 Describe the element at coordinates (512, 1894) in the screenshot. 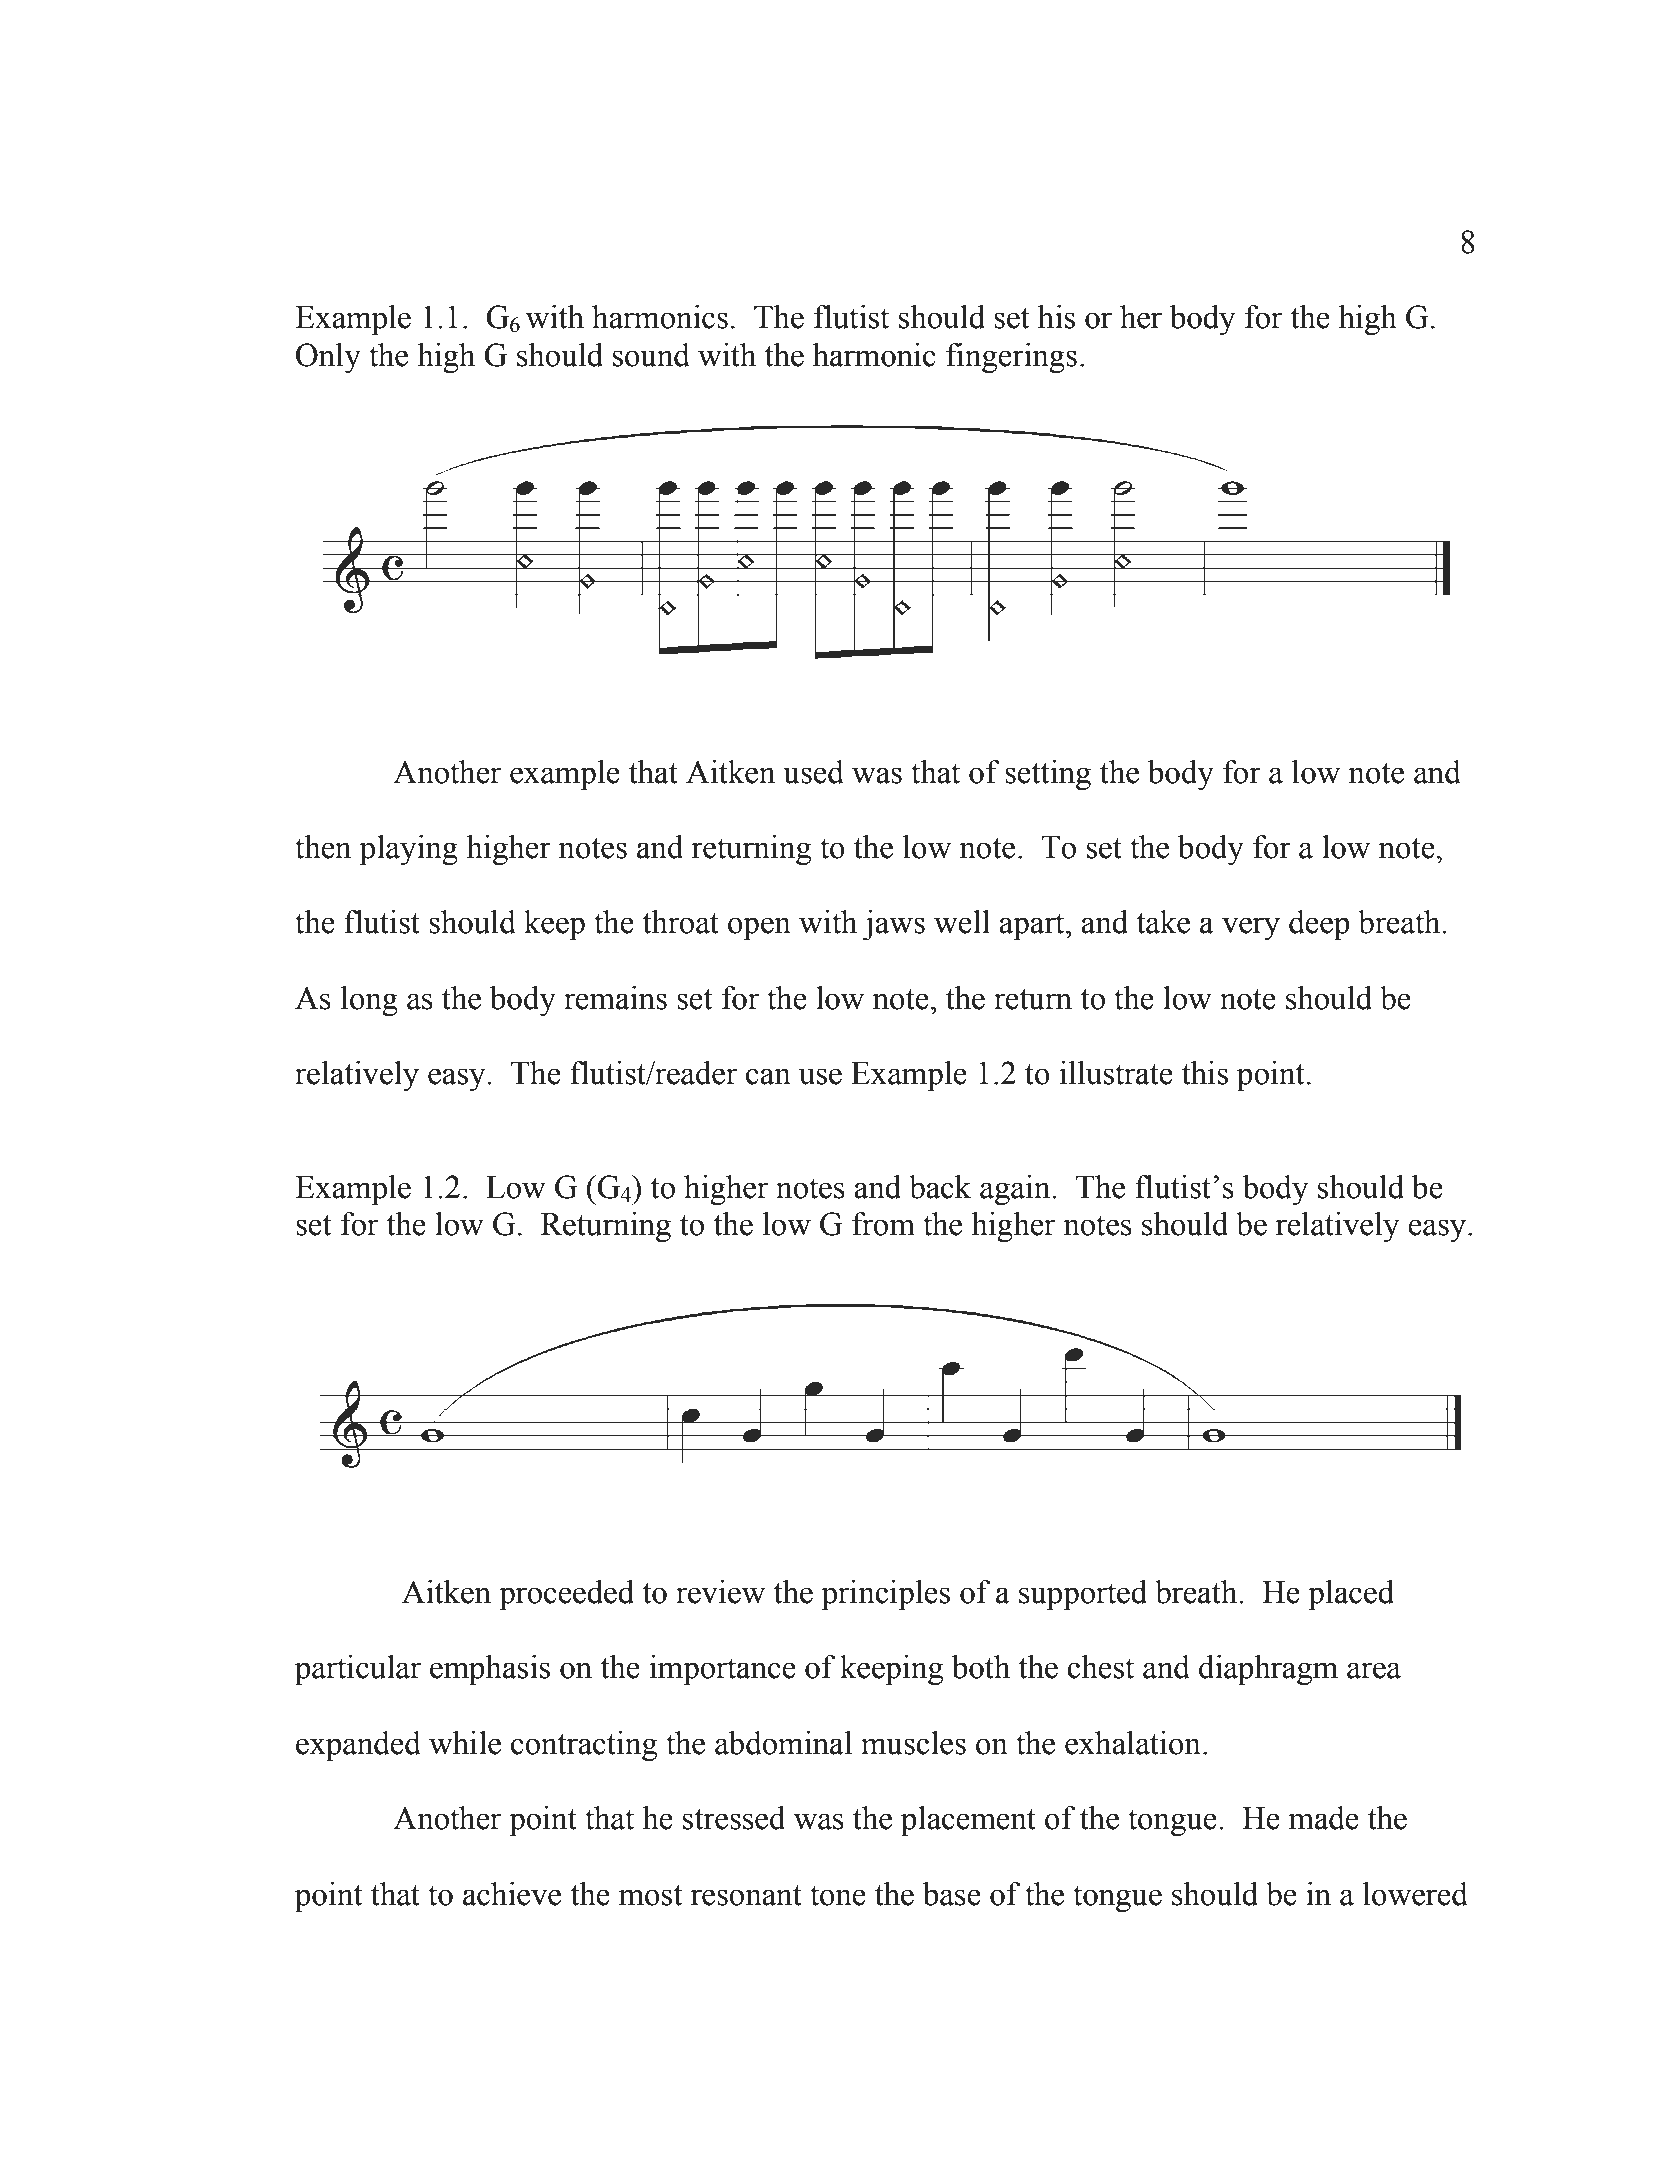

I see `achieve` at that location.
